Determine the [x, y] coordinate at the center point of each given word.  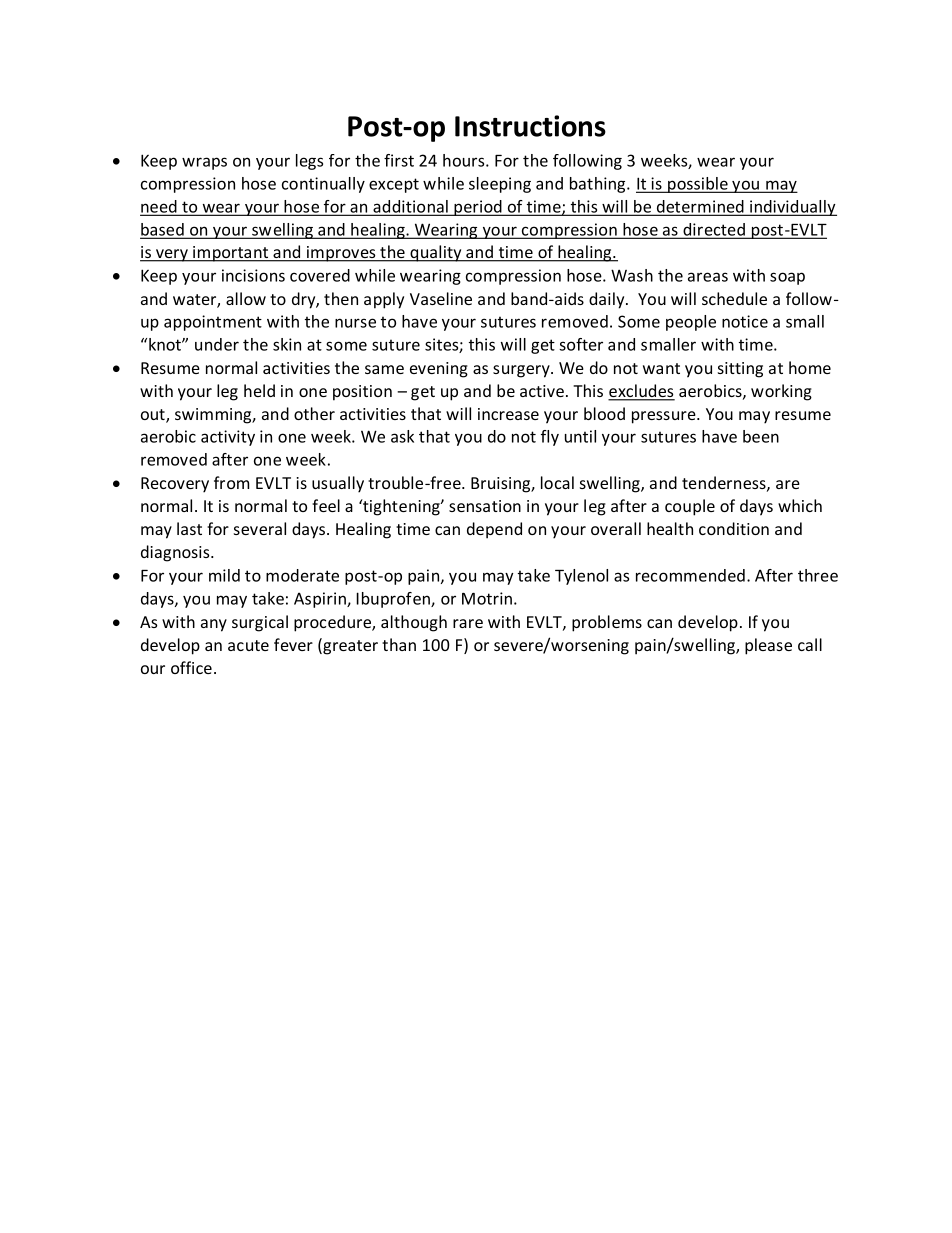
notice [745, 321]
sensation [485, 506]
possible [698, 185]
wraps [204, 163]
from [231, 482]
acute [248, 645]
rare [468, 623]
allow [246, 298]
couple [690, 507]
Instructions [530, 126]
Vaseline [441, 298]
